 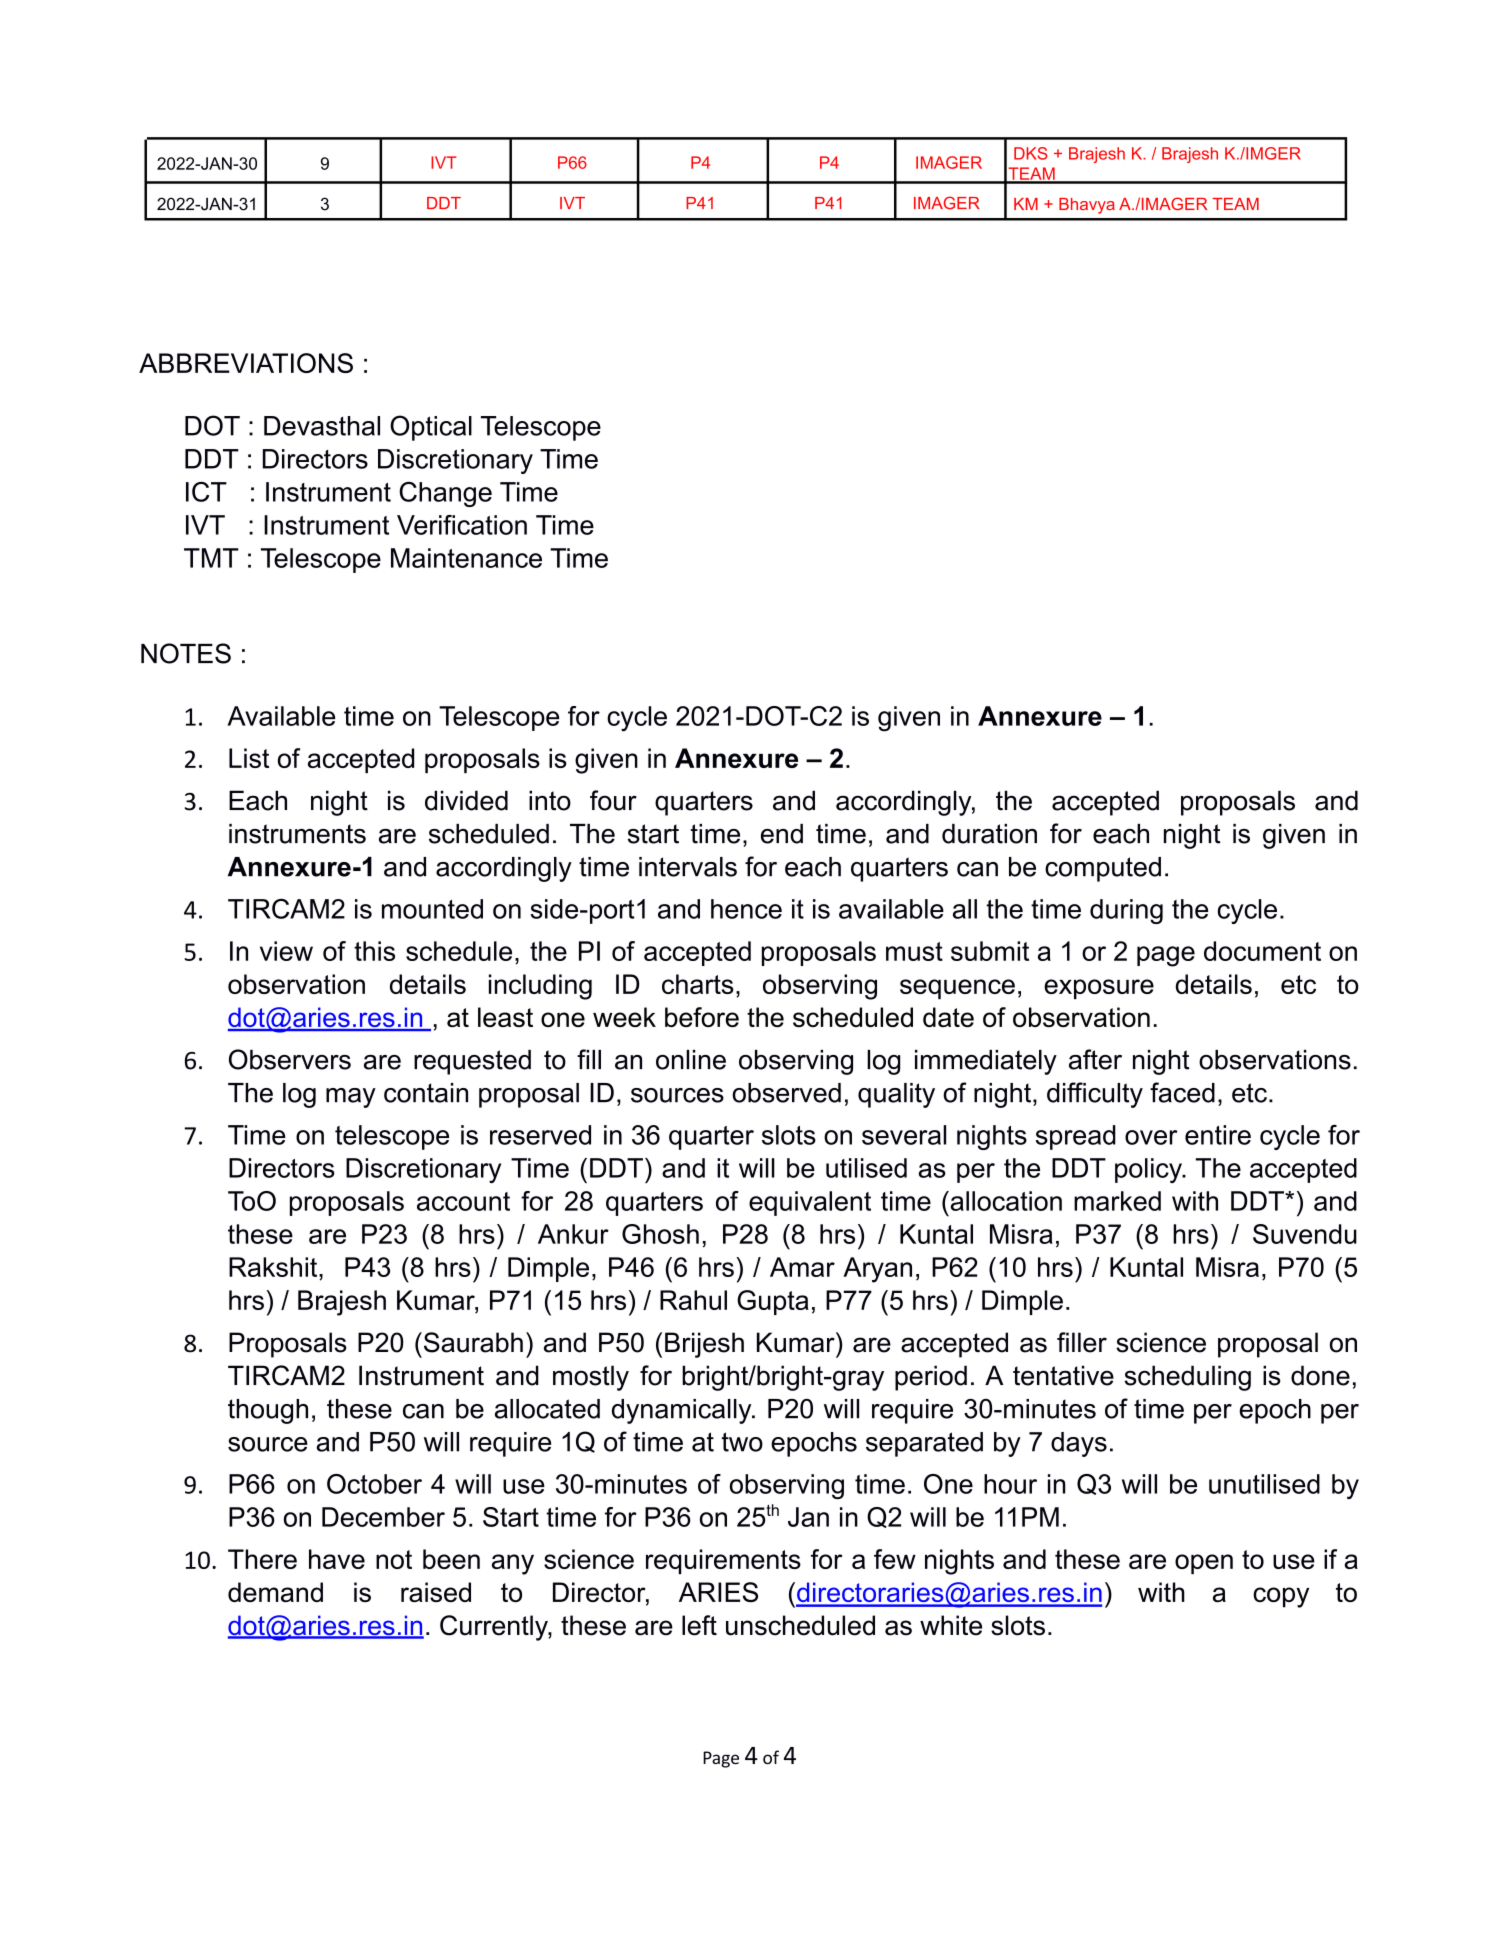 I want to click on before, so click(x=702, y=1017).
